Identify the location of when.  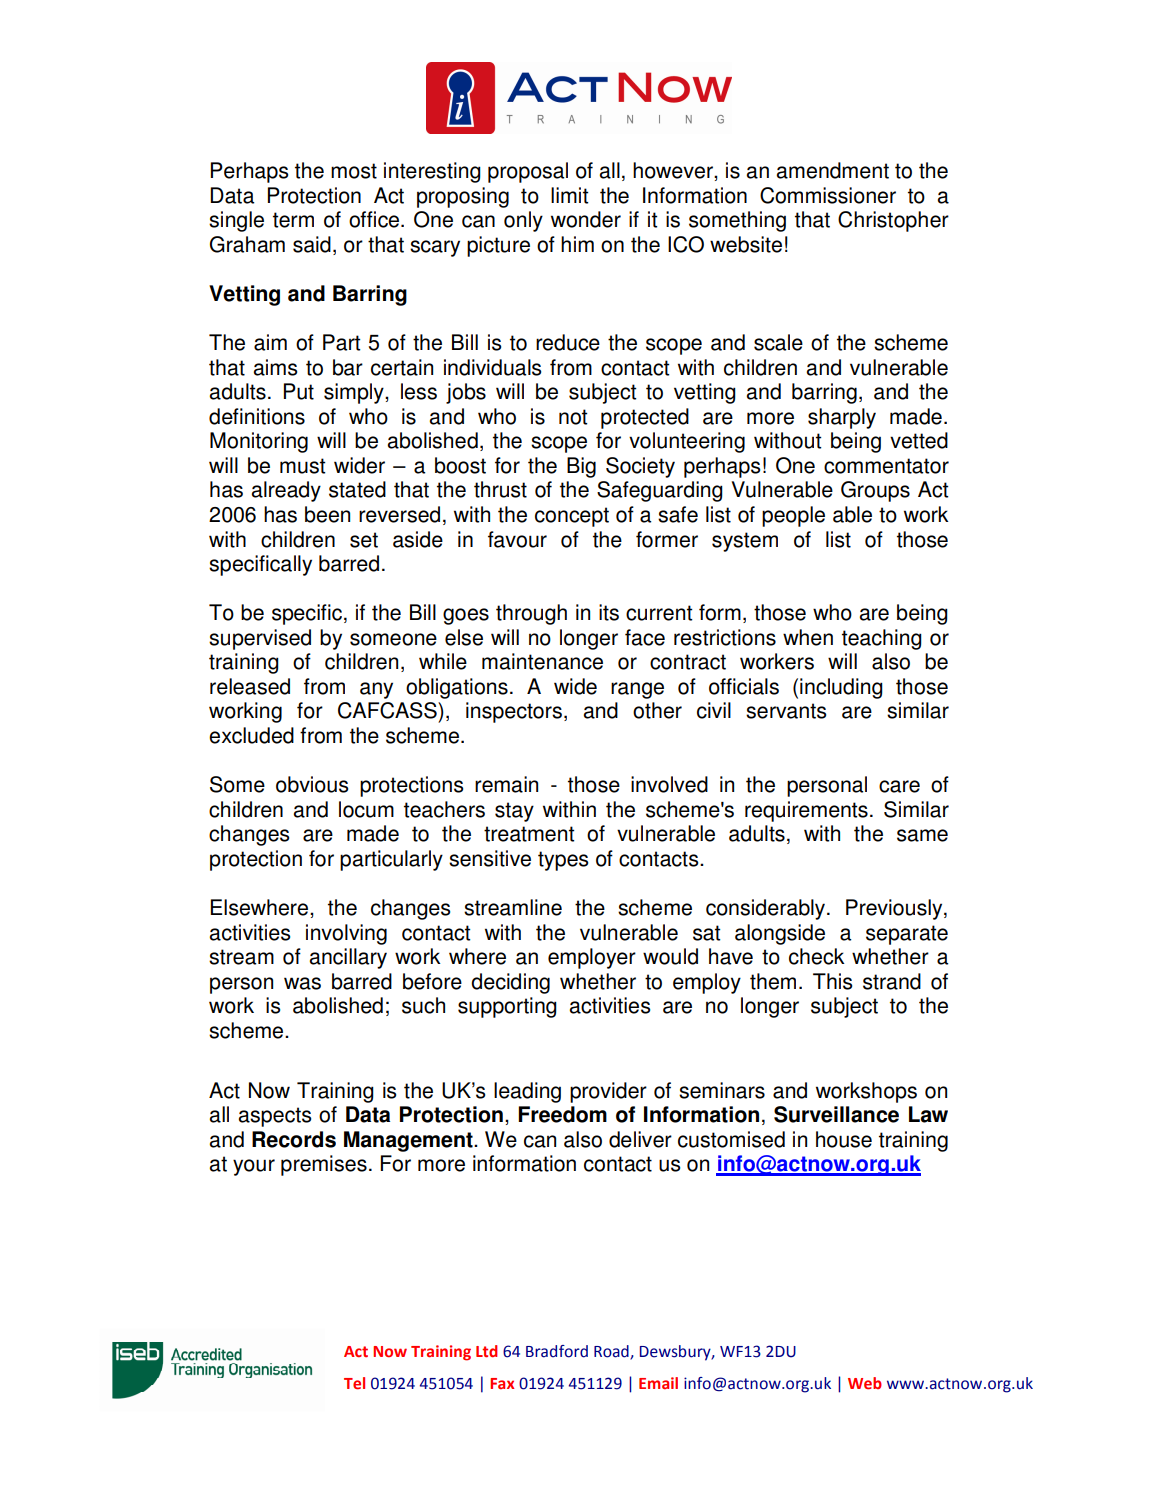
(808, 637).
